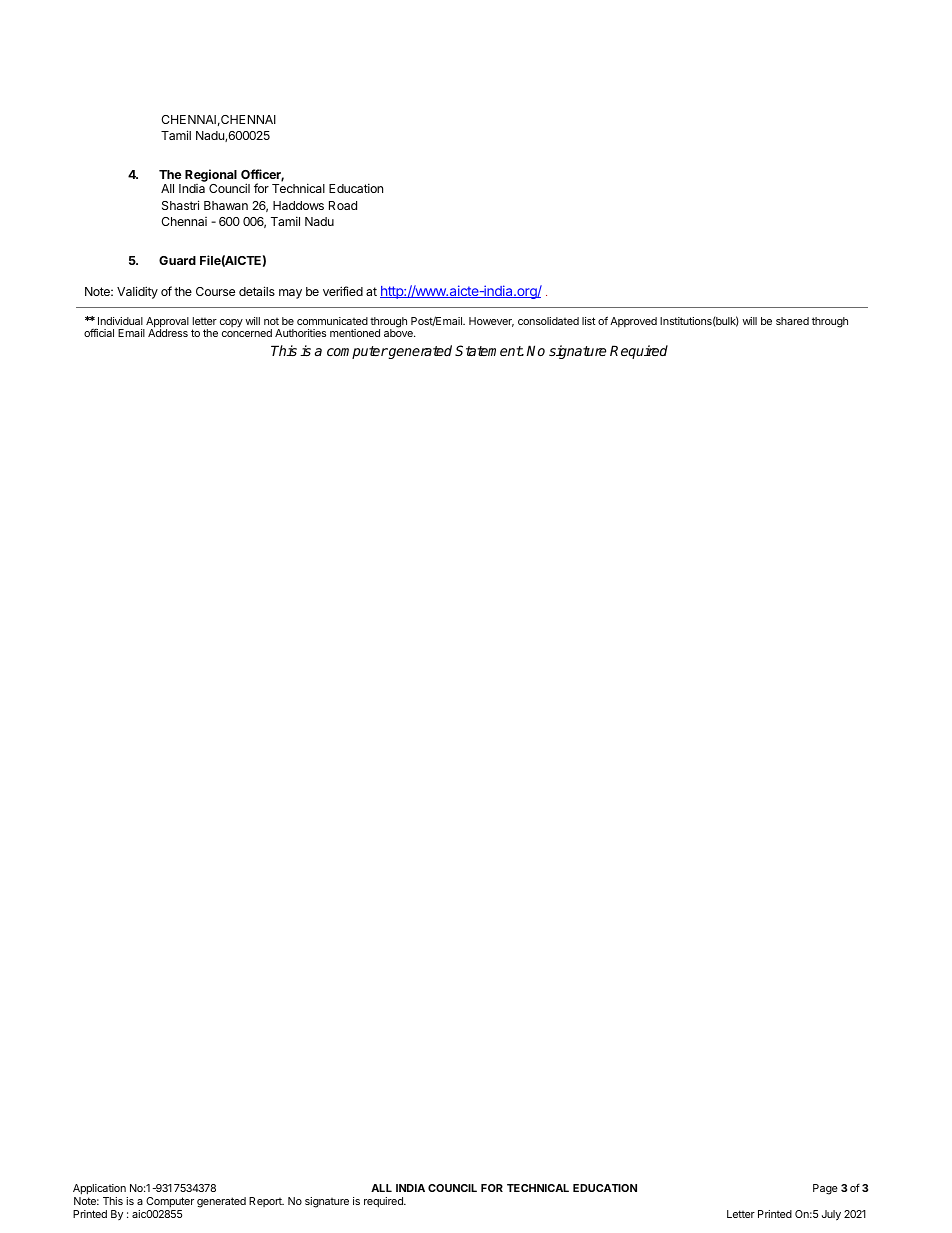 This screenshot has width=952, height=1233. Describe the element at coordinates (825, 1189) in the screenshot. I see `Page` at that location.
